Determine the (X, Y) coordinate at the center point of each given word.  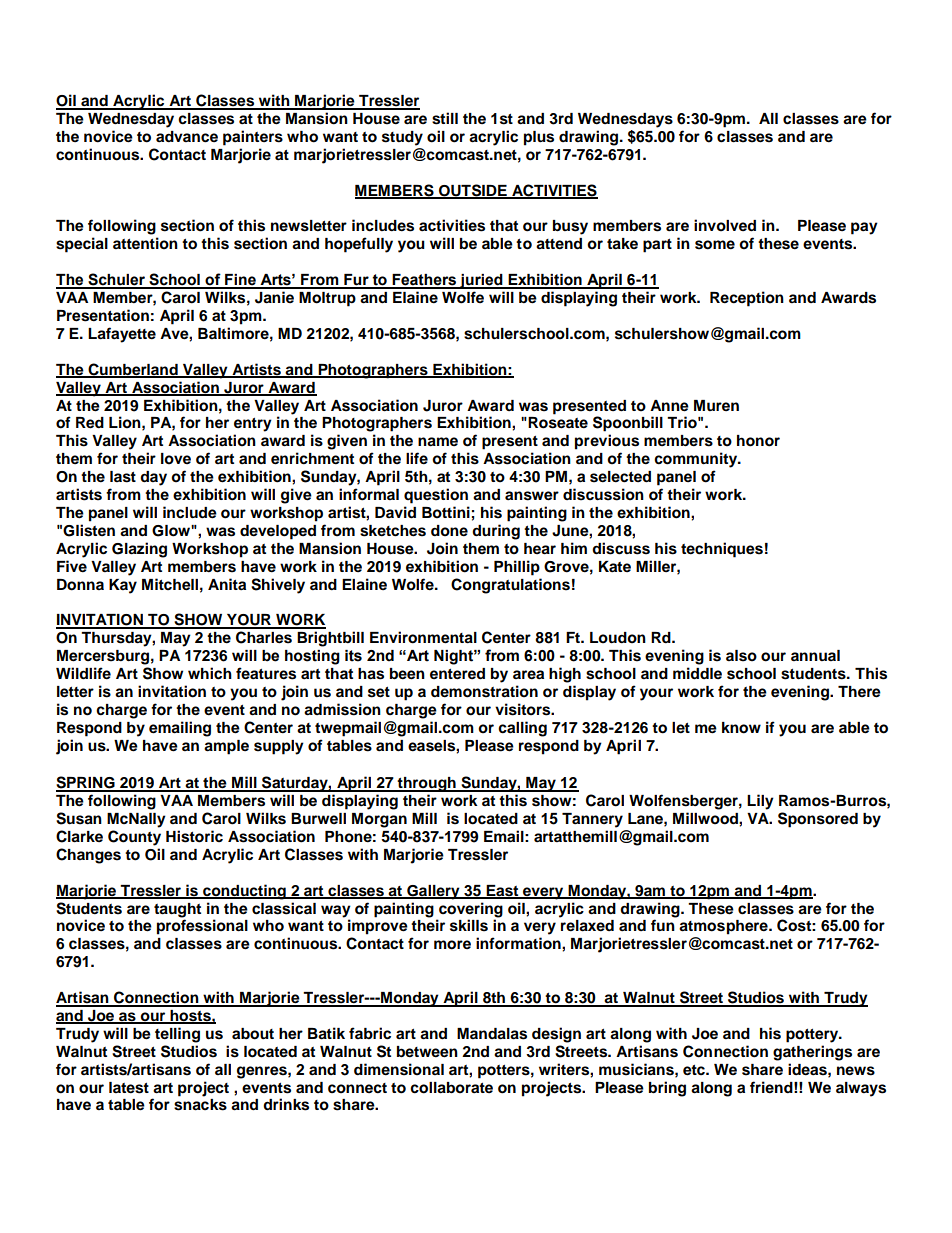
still (445, 118)
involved (725, 225)
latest (129, 1088)
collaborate (451, 1088)
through (427, 784)
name (438, 442)
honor (758, 441)
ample (226, 747)
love (176, 459)
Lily (760, 802)
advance (187, 137)
